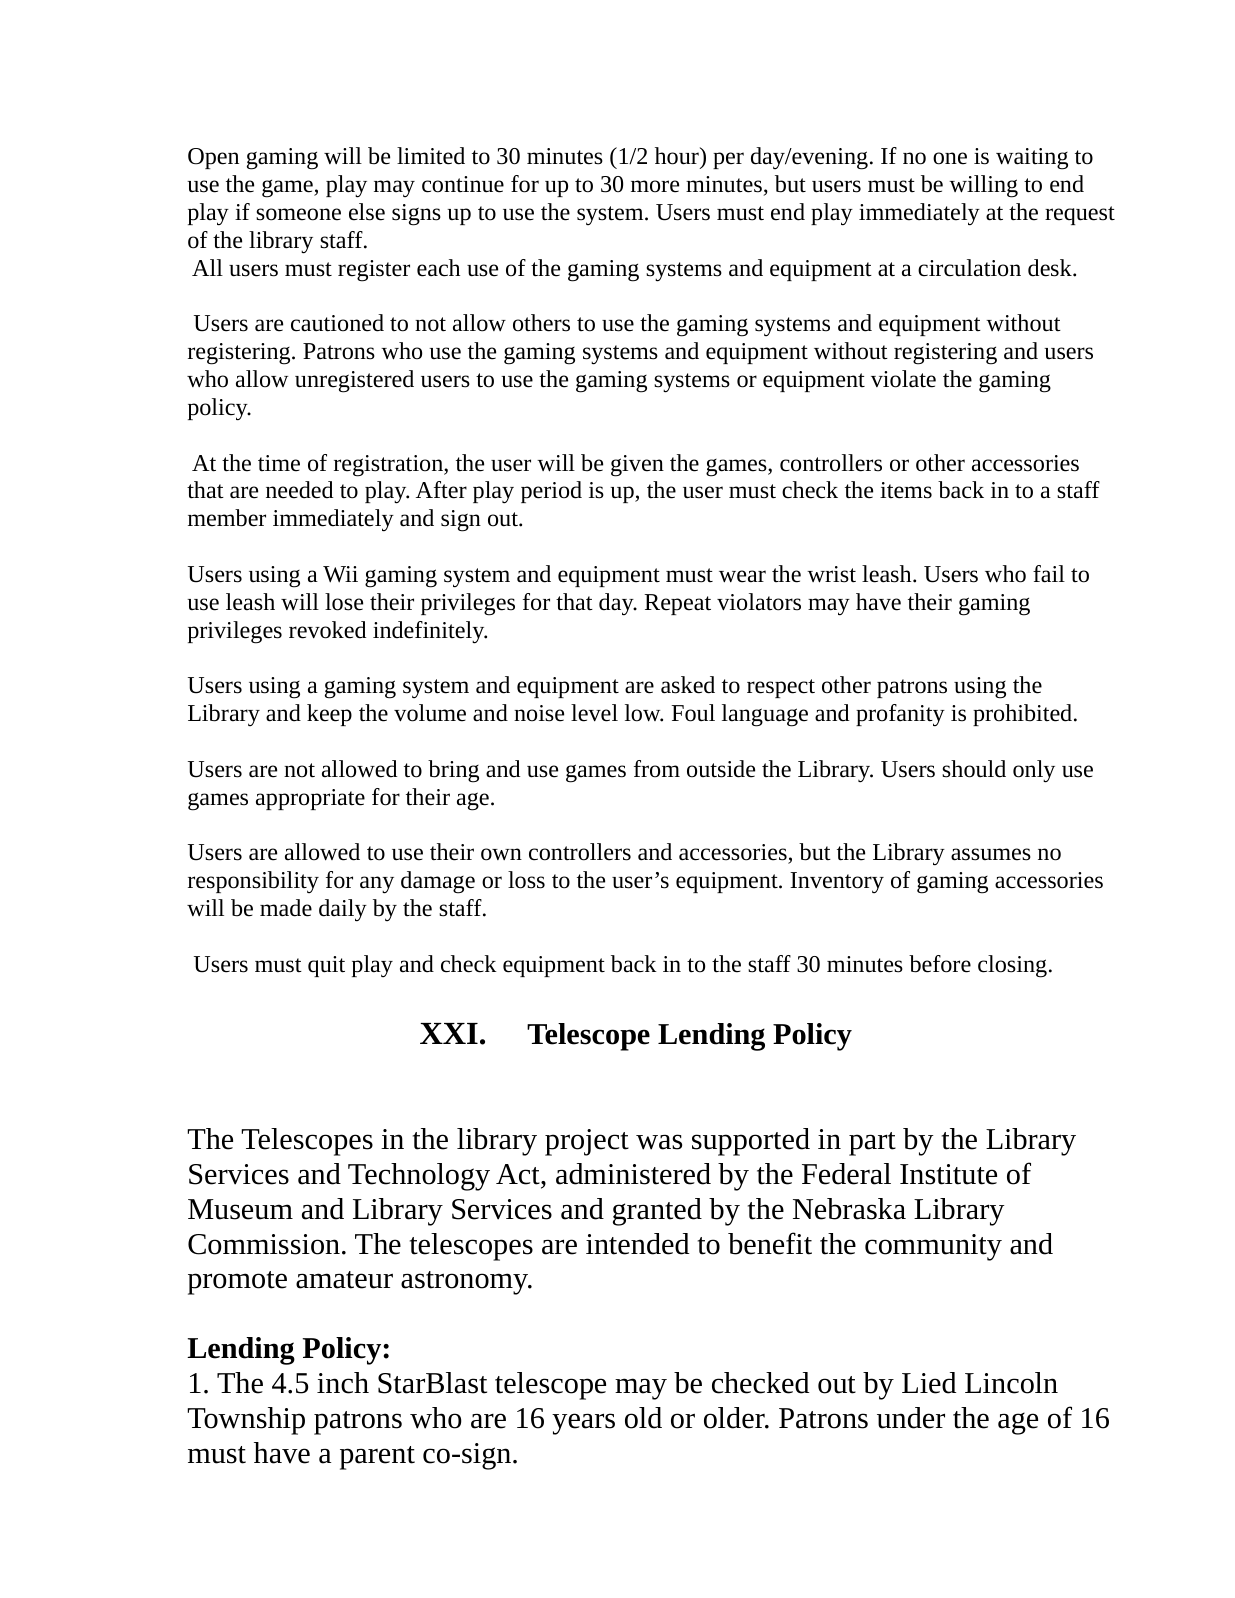 The image size is (1235, 1598). I want to click on inch, so click(343, 1383).
